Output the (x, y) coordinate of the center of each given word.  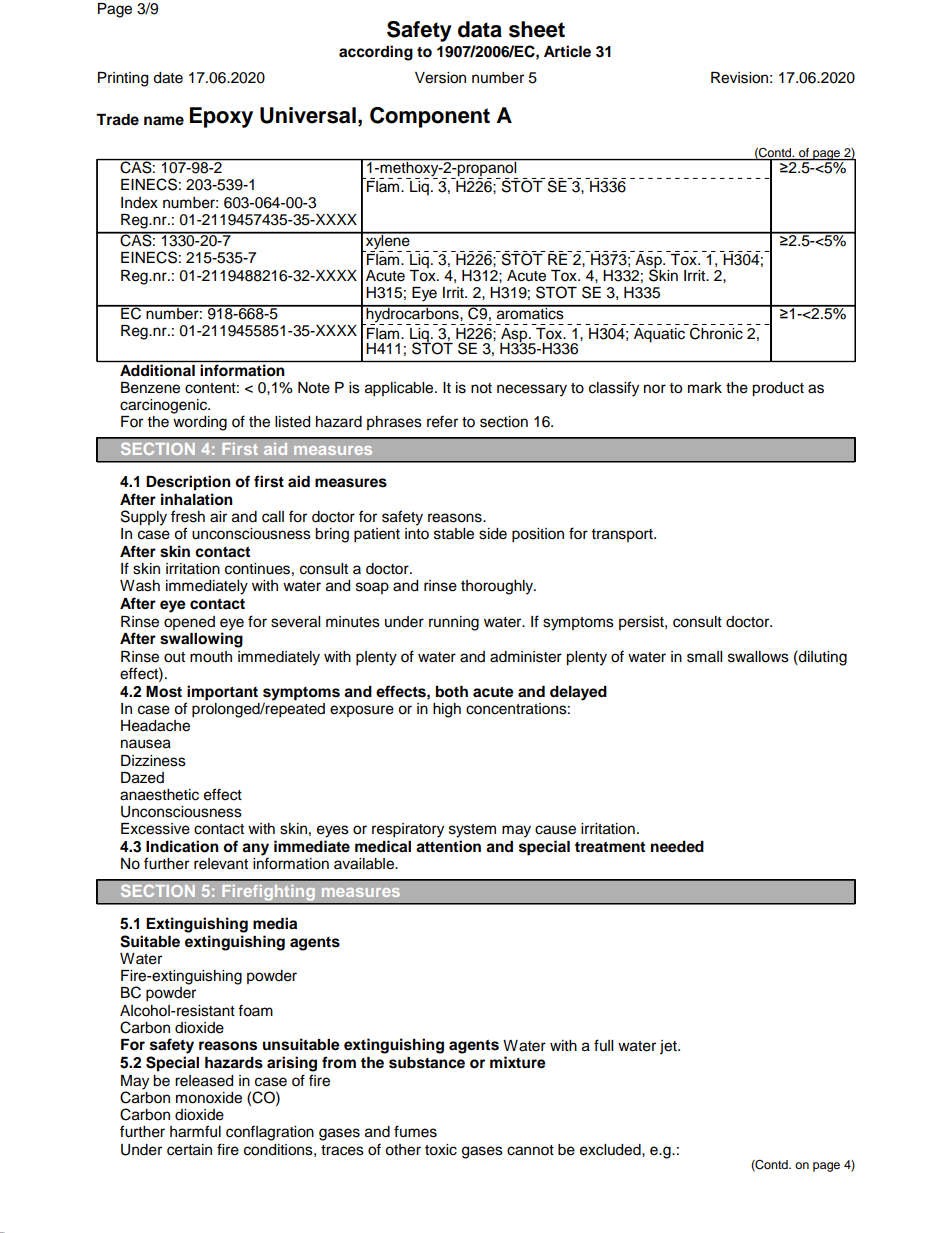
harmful (195, 1131)
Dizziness (153, 761)
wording (200, 423)
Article (567, 51)
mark (705, 388)
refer (442, 421)
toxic (441, 1150)
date (168, 78)
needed (677, 847)
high (447, 710)
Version (440, 78)
